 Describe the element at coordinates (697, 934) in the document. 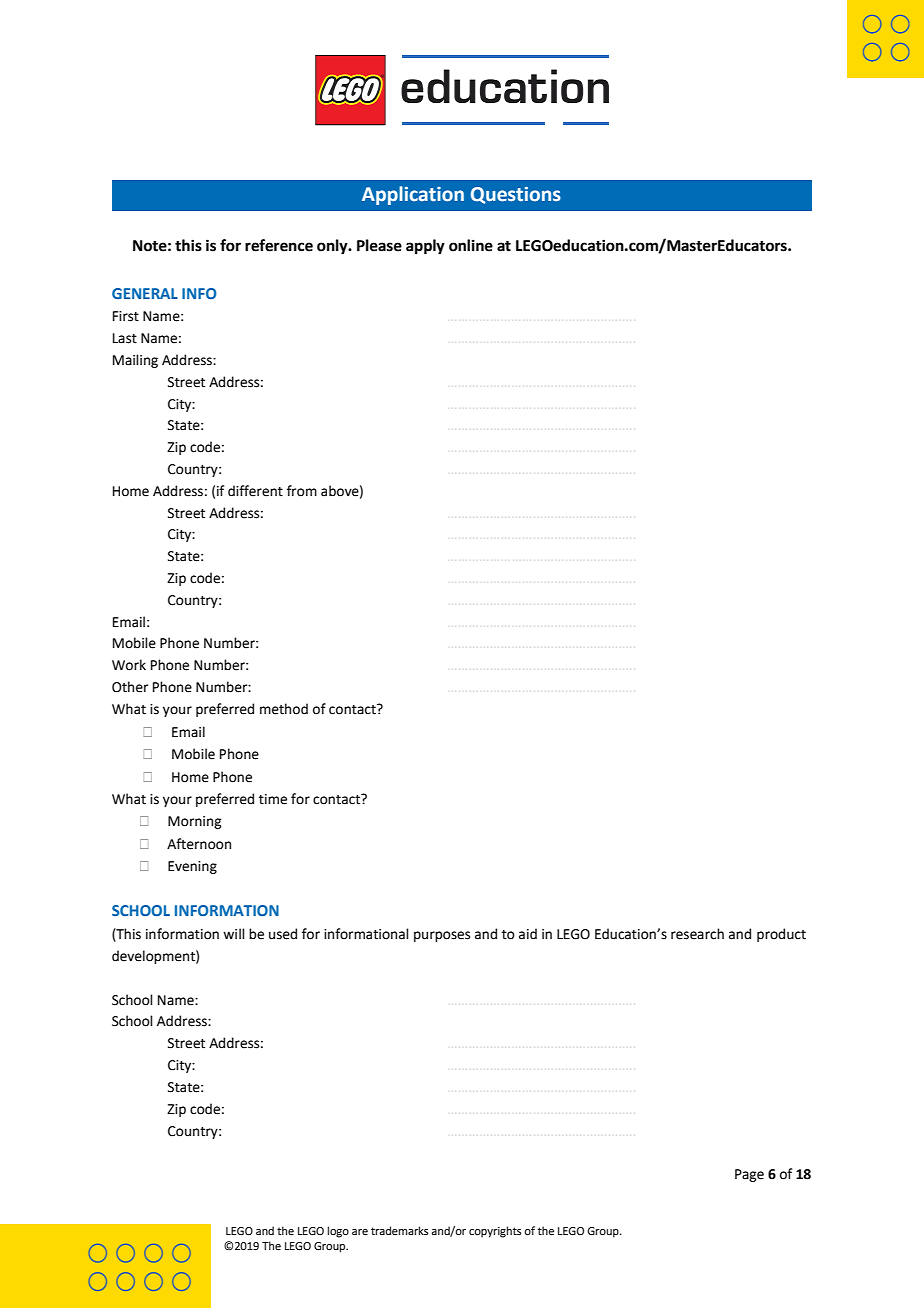

I see `research` at that location.
